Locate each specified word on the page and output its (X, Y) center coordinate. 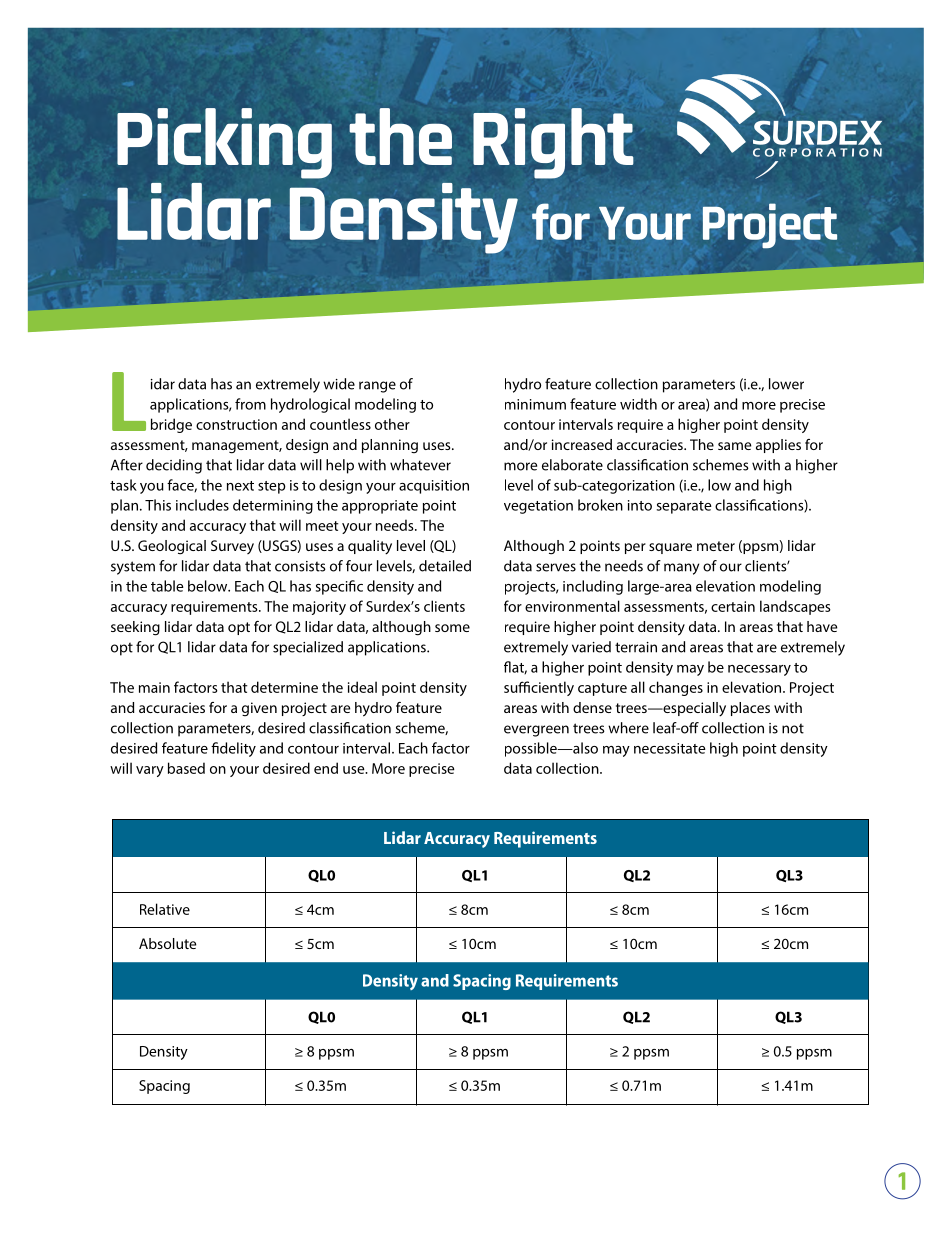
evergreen (536, 731)
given (259, 709)
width (638, 404)
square (670, 548)
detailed (445, 566)
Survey (232, 547)
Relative (165, 909)
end (326, 768)
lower (786, 384)
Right (553, 143)
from (250, 404)
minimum (535, 404)
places (750, 709)
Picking (224, 143)
